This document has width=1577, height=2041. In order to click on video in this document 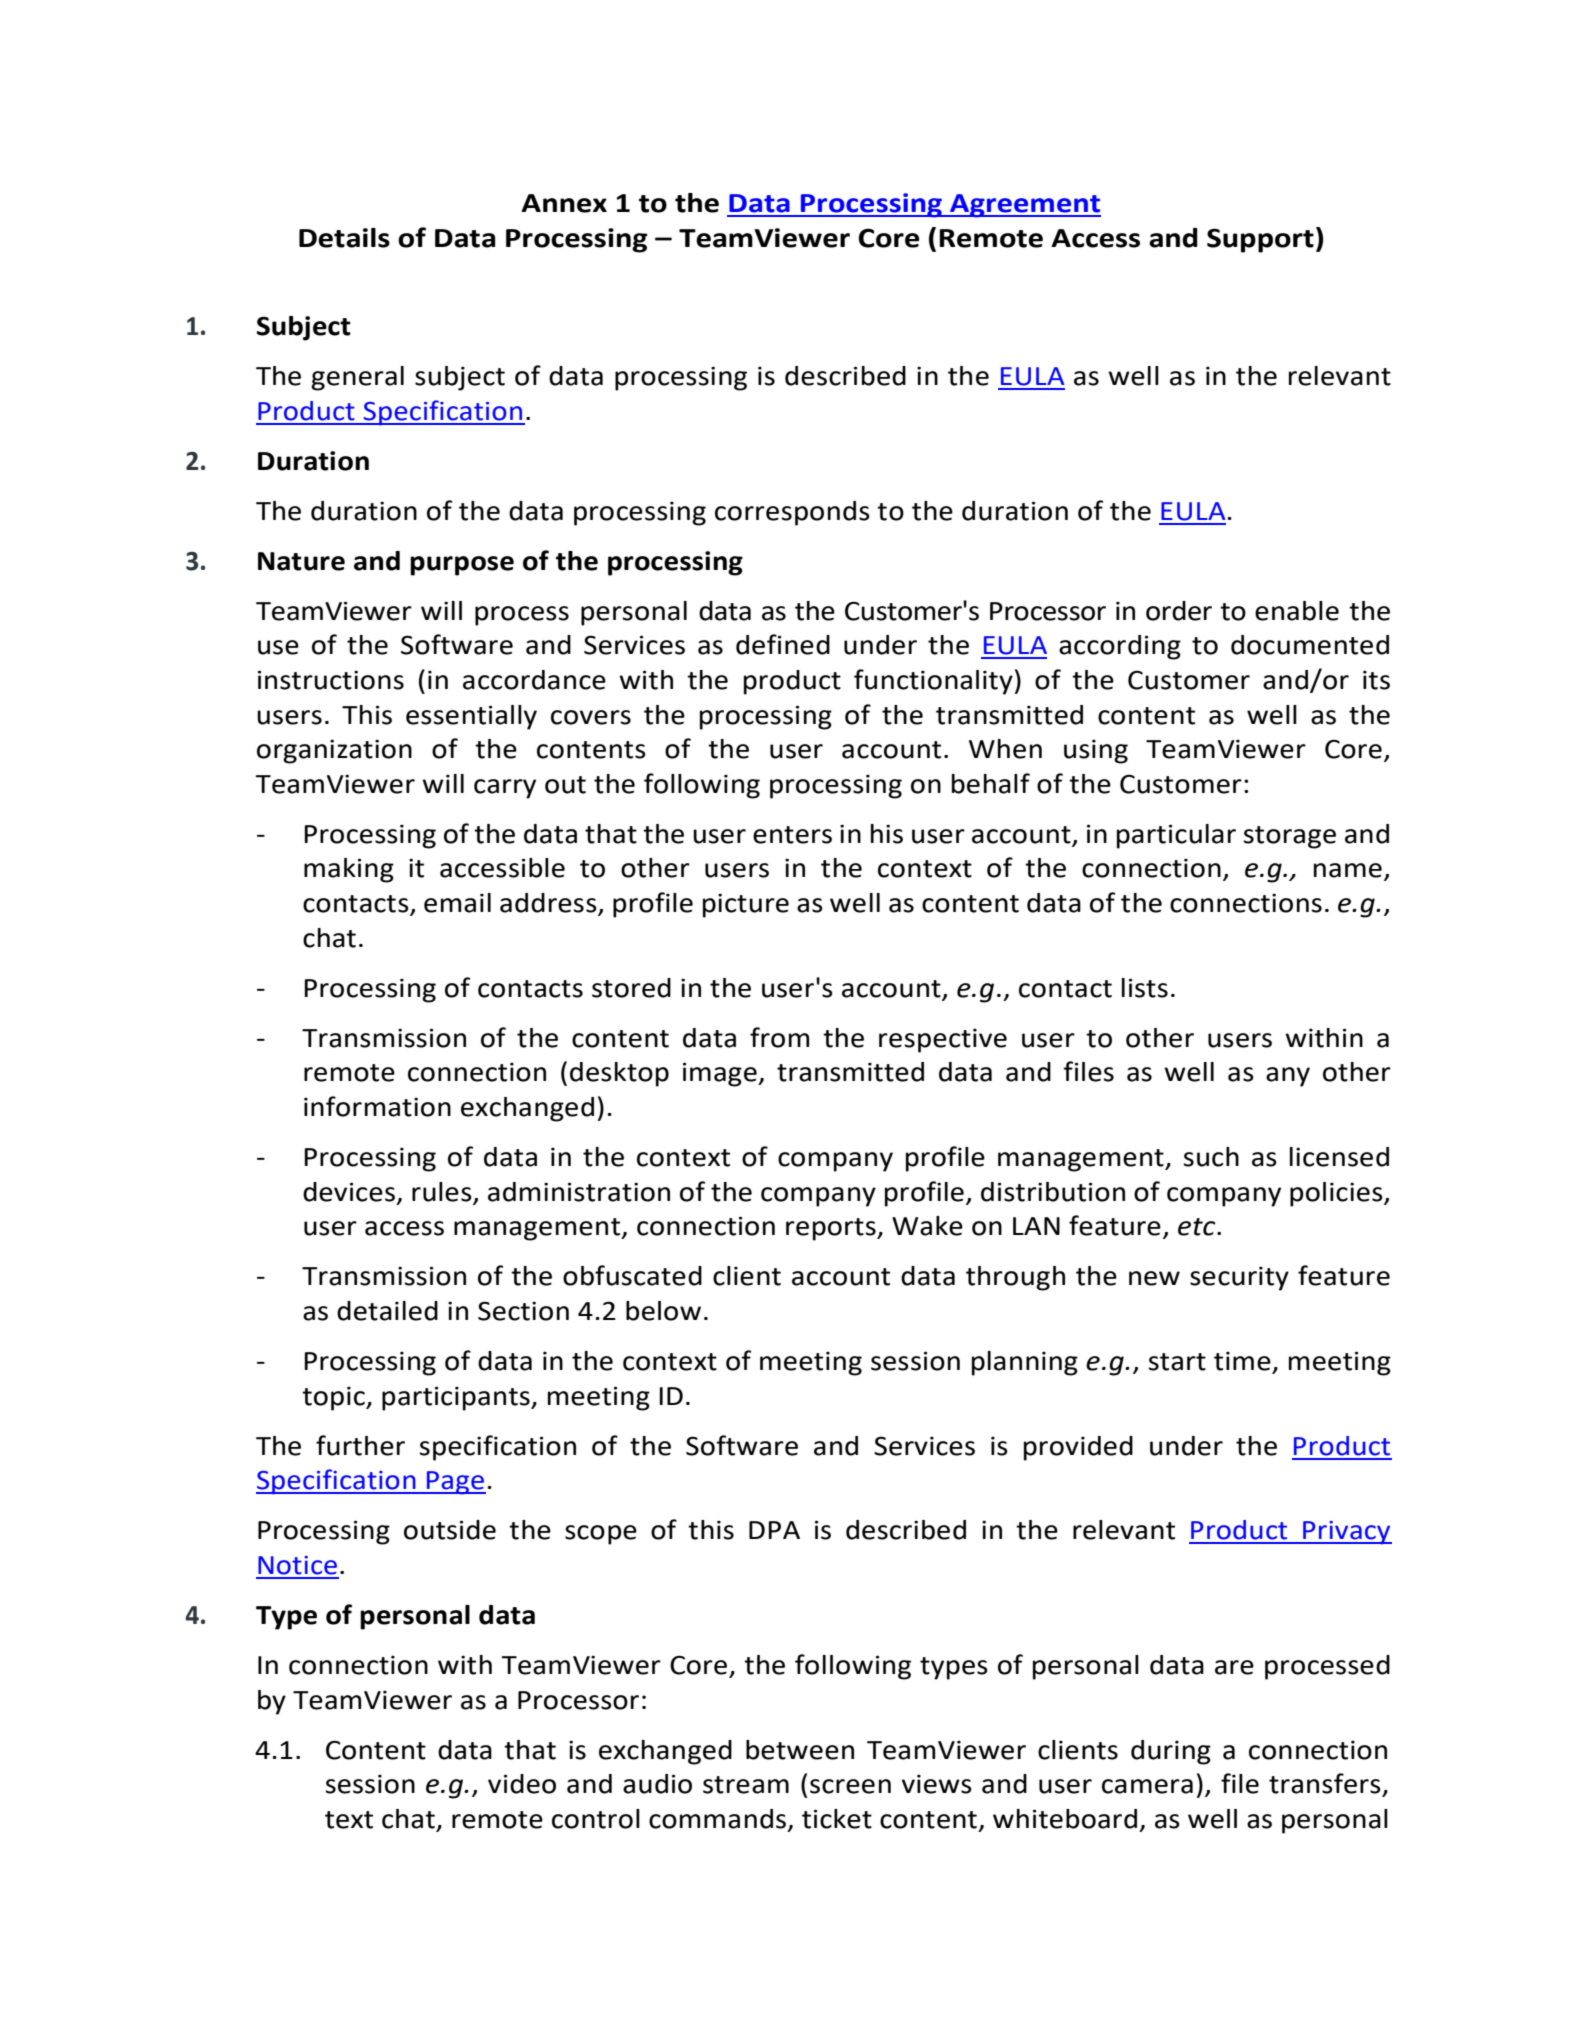, I will do `click(522, 1784)`.
